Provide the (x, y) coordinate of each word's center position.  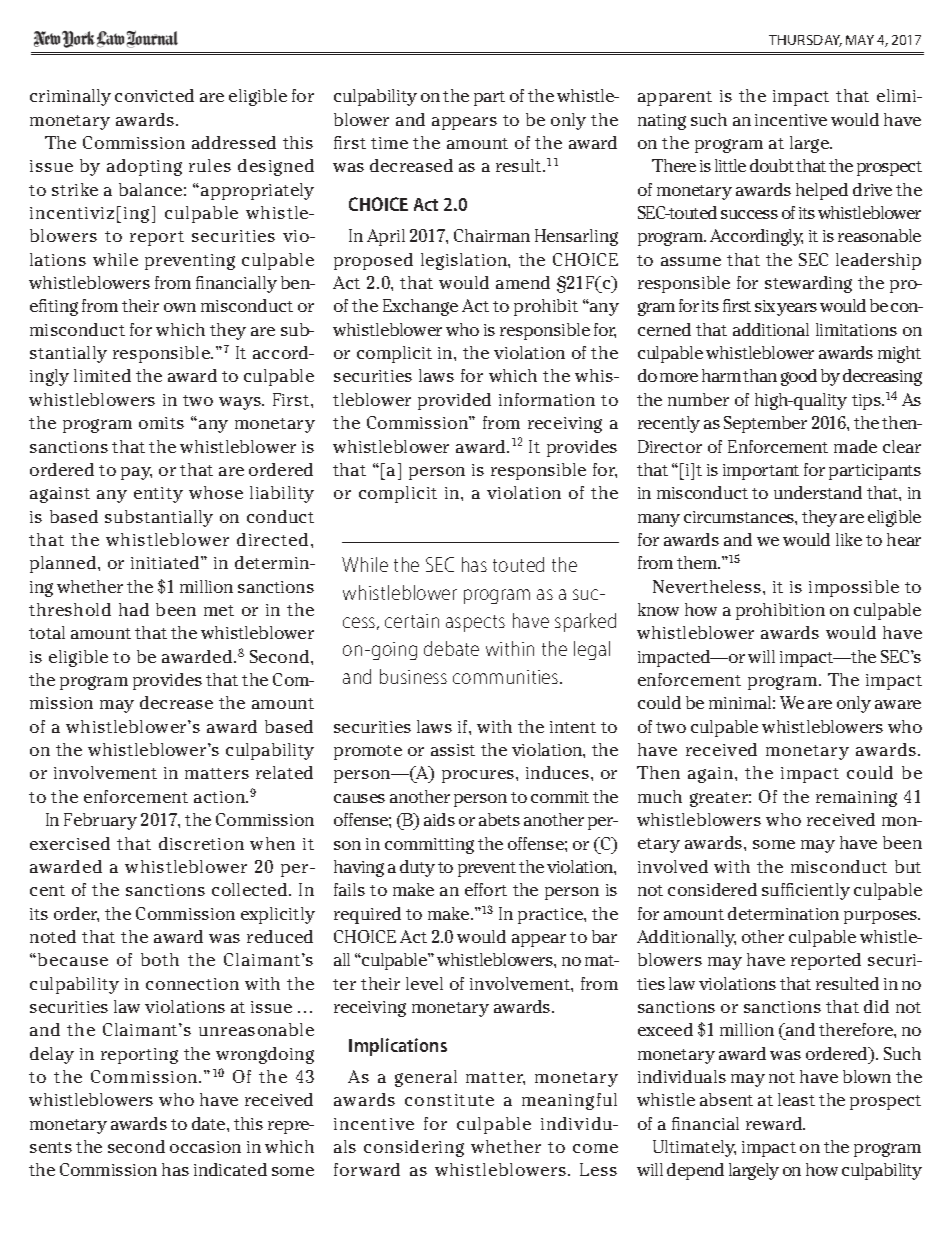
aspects (475, 623)
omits (161, 423)
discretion (201, 843)
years (797, 309)
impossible (854, 588)
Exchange (420, 307)
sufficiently (806, 891)
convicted (154, 95)
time (389, 143)
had (134, 609)
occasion (205, 1147)
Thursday (805, 41)
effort (486, 889)
